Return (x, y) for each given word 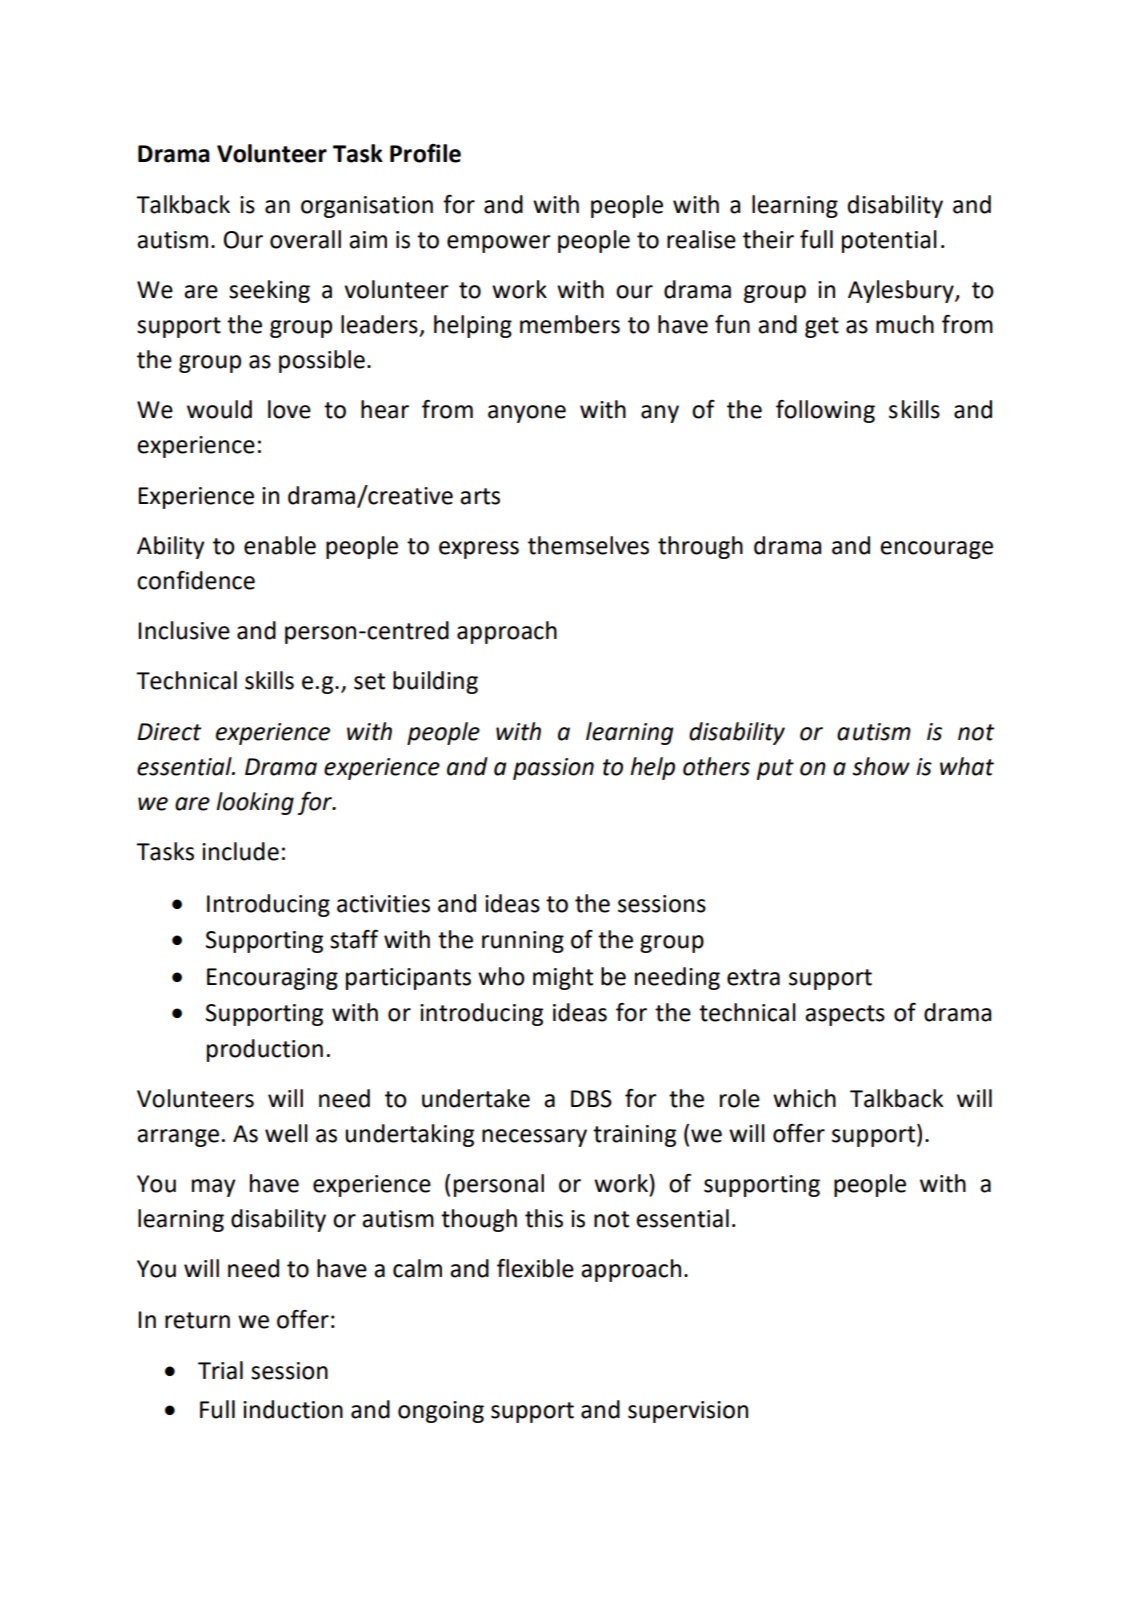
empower (499, 244)
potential (889, 241)
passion (553, 769)
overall (305, 239)
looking (255, 803)
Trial (220, 1370)
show (881, 766)
